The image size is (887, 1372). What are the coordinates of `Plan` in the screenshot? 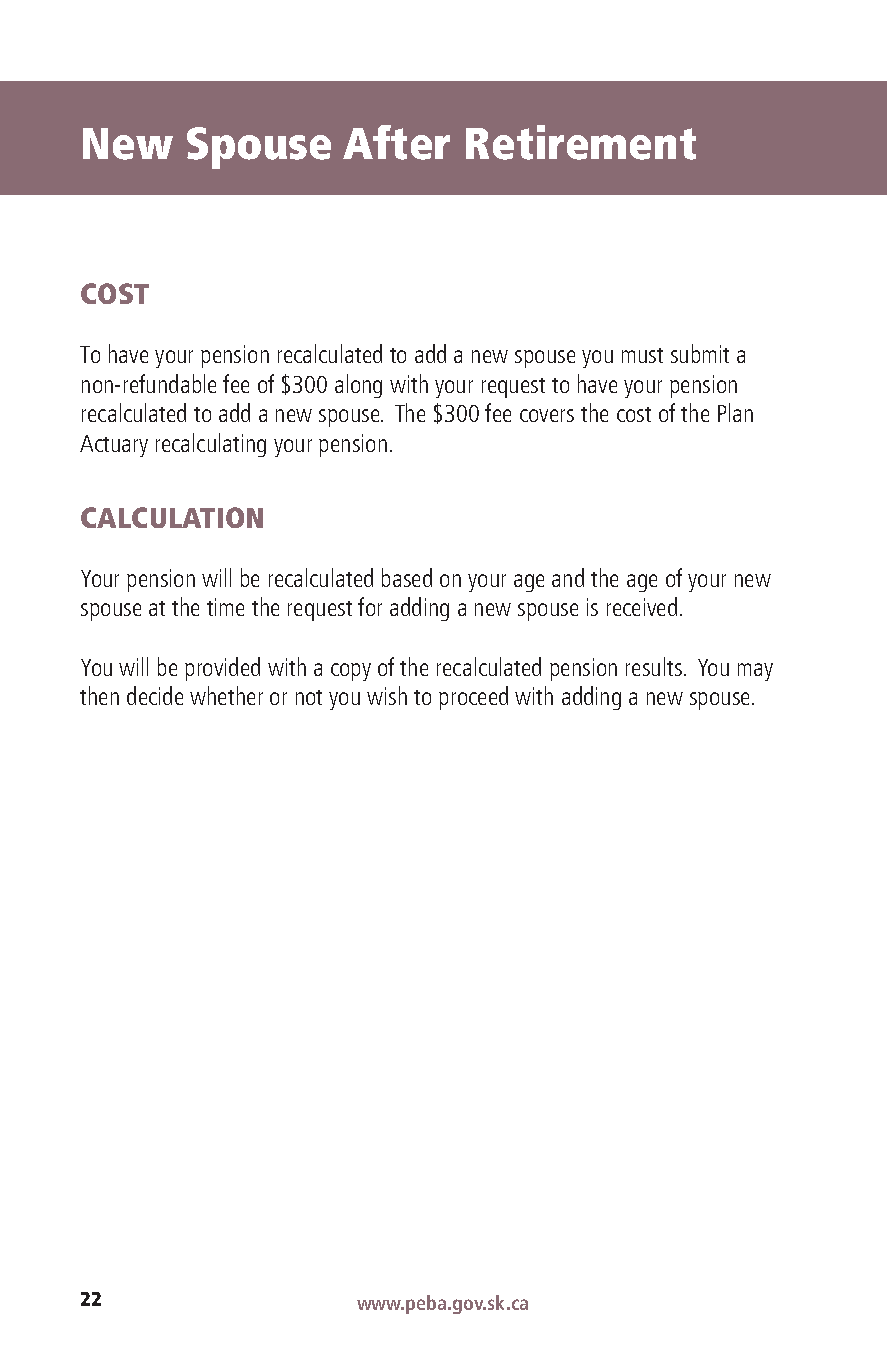 It's located at (735, 412).
